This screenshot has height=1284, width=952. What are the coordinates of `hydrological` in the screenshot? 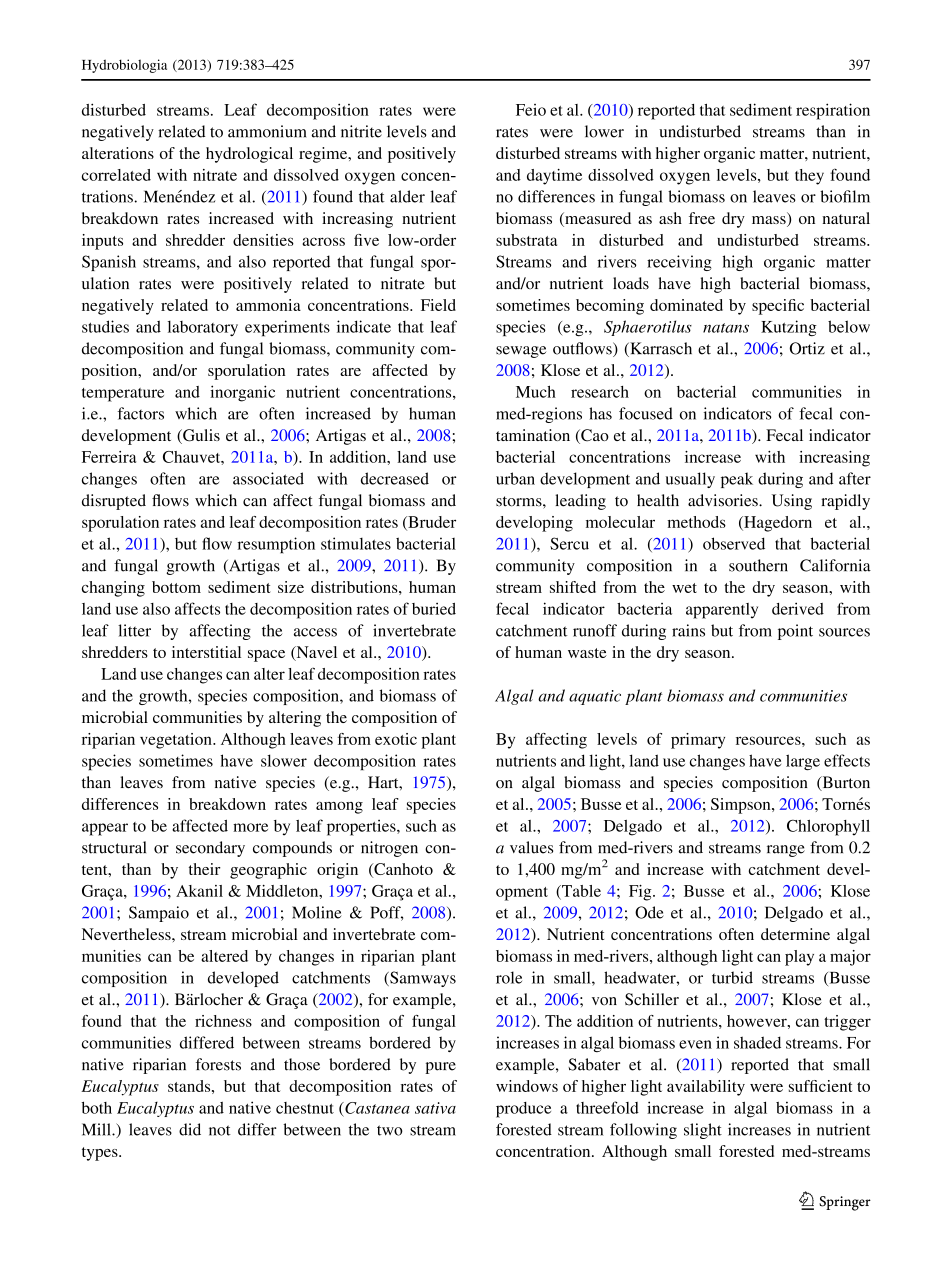 It's located at (249, 155).
